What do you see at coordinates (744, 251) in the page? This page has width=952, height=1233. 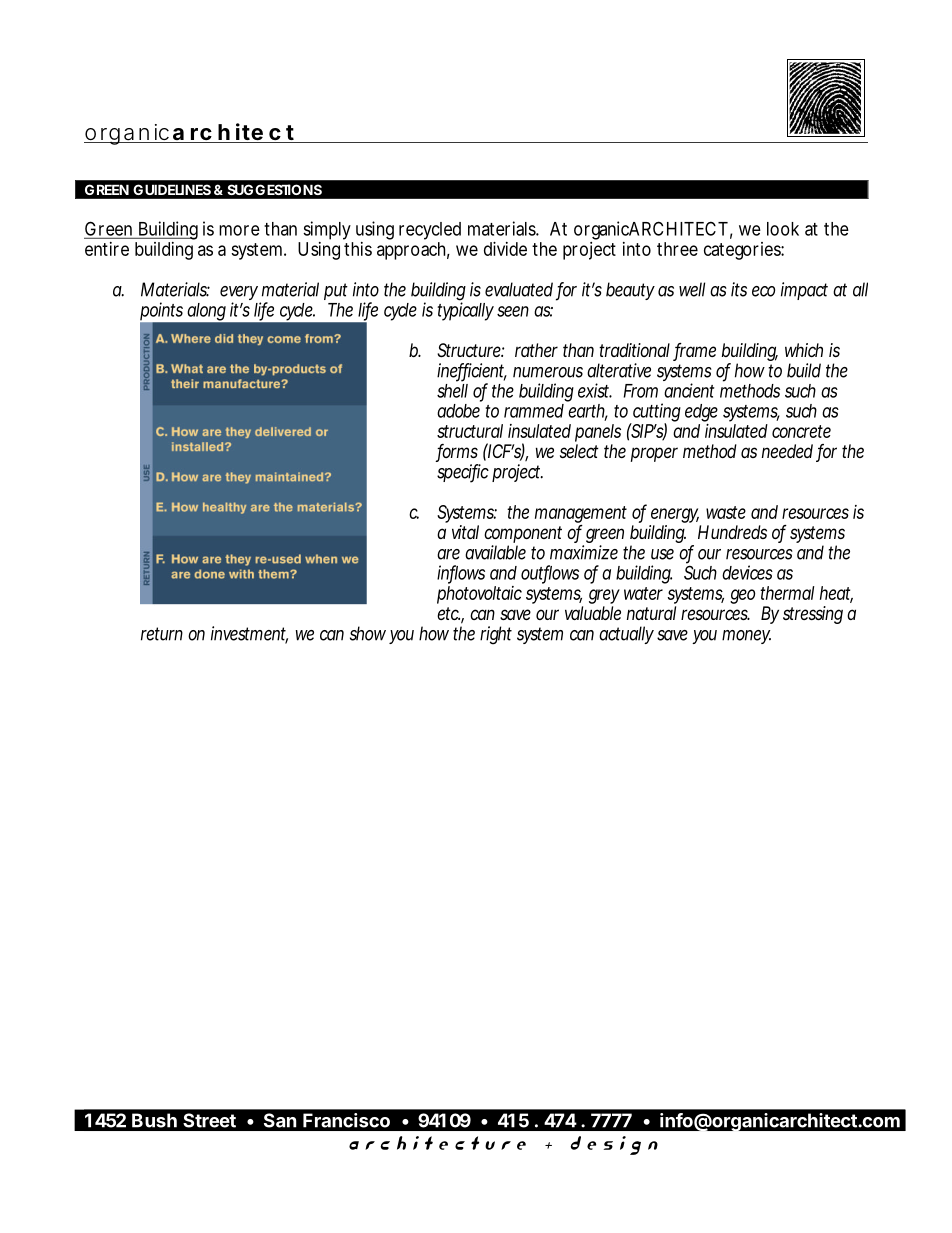 I see `categories` at bounding box center [744, 251].
